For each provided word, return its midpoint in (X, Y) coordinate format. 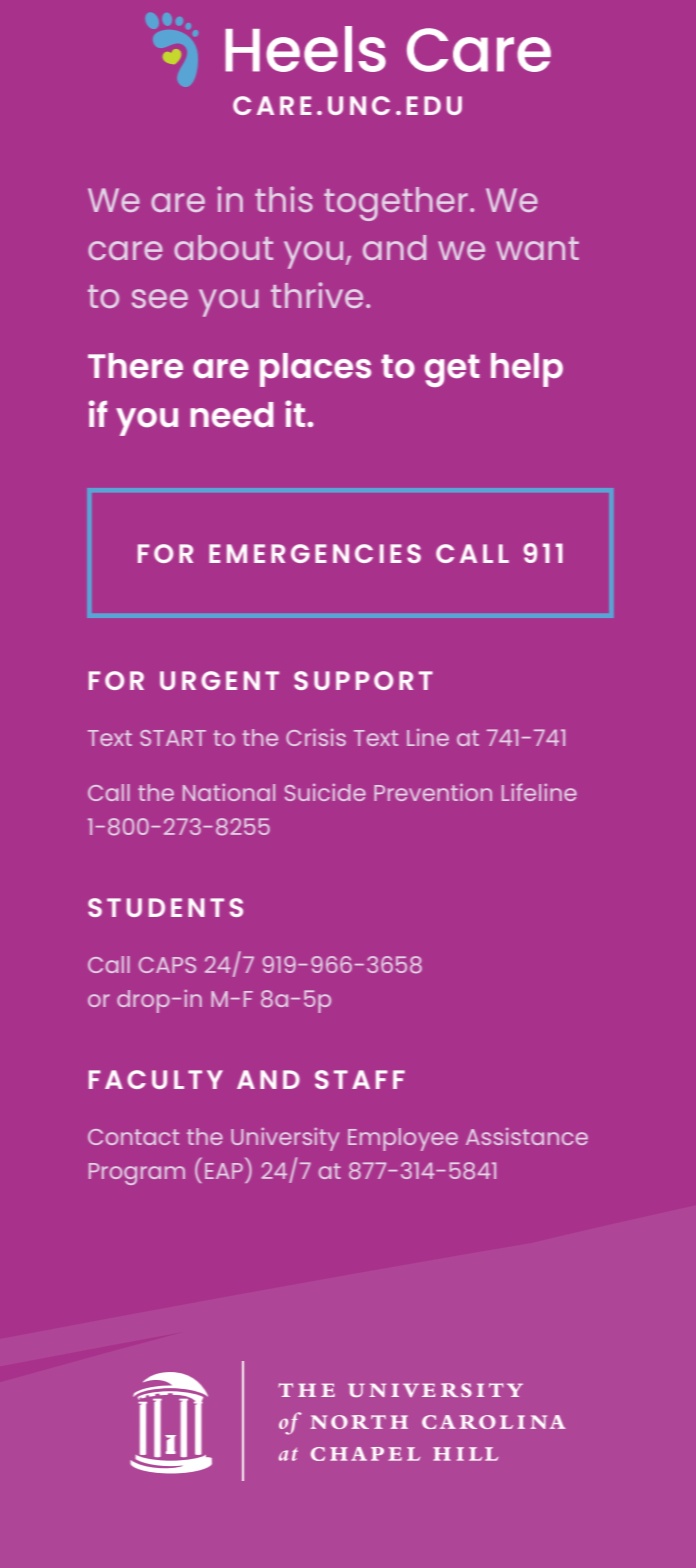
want (537, 248)
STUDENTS (165, 907)
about (223, 247)
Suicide (325, 792)
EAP (224, 1171)
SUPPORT (363, 680)
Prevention (433, 792)
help (527, 370)
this (284, 199)
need (231, 414)
